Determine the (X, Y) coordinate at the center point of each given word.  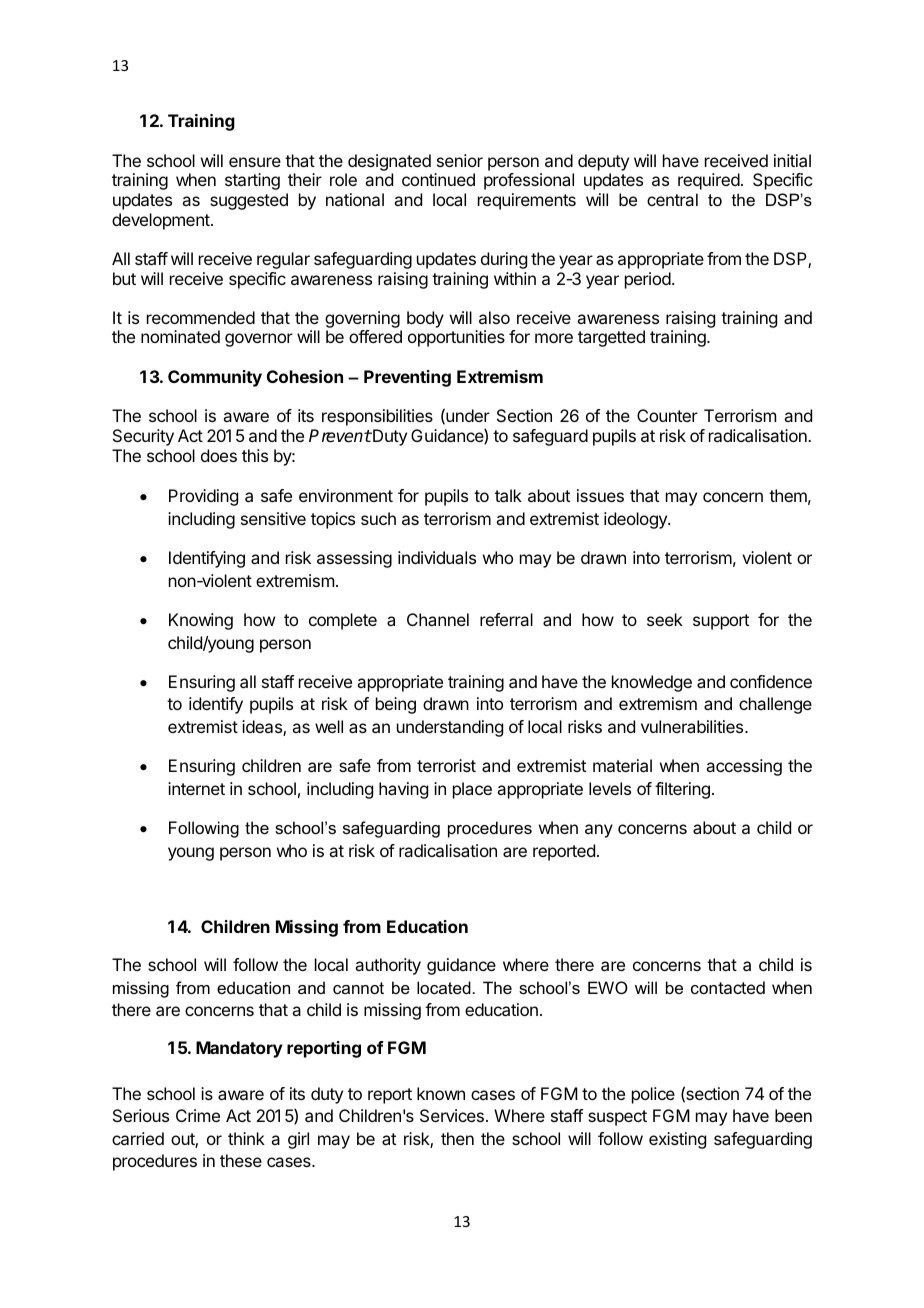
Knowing (201, 621)
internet (196, 788)
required (709, 181)
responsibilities (377, 417)
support (721, 622)
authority (388, 966)
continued (438, 179)
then (457, 1138)
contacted (728, 987)
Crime (198, 1115)
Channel (438, 619)
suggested (249, 201)
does (219, 455)
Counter (667, 415)
